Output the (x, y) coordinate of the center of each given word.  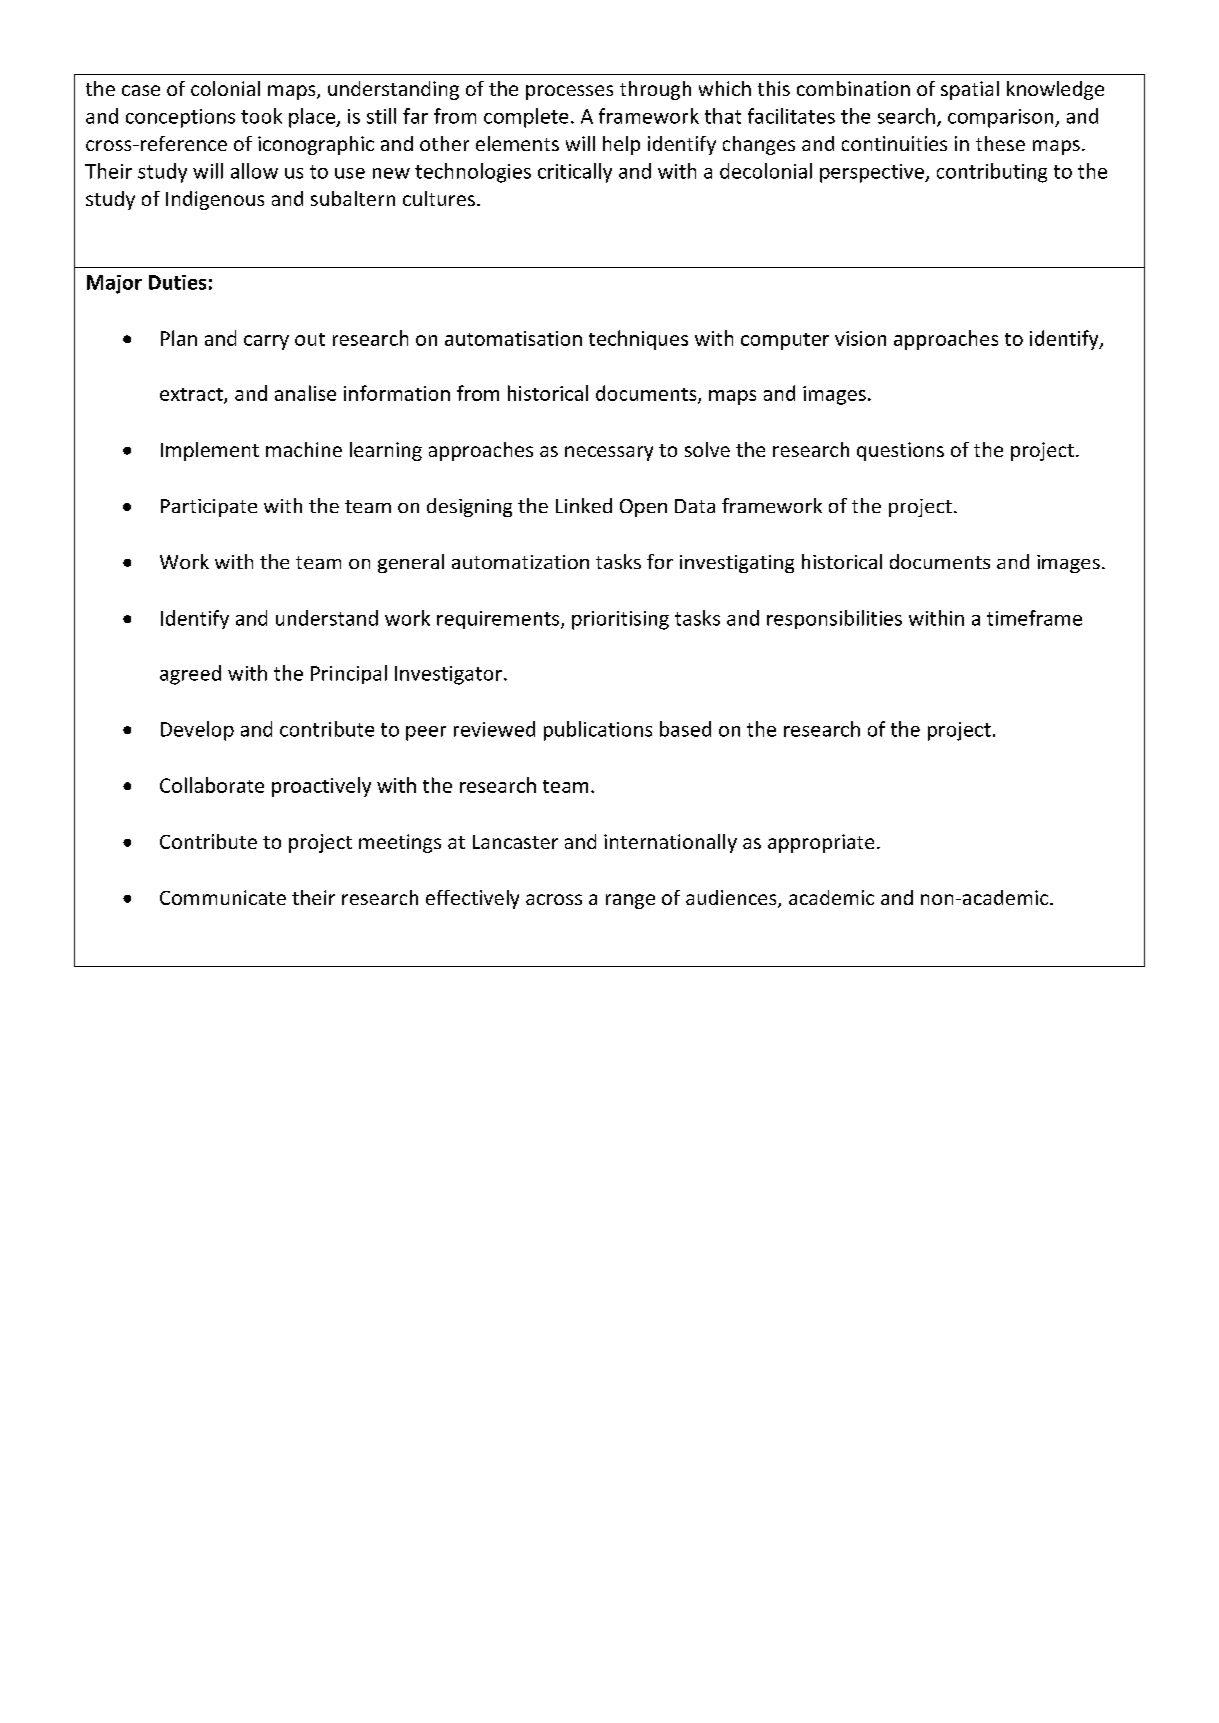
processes (569, 92)
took (261, 116)
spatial (970, 90)
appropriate (821, 843)
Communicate (223, 897)
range (630, 901)
